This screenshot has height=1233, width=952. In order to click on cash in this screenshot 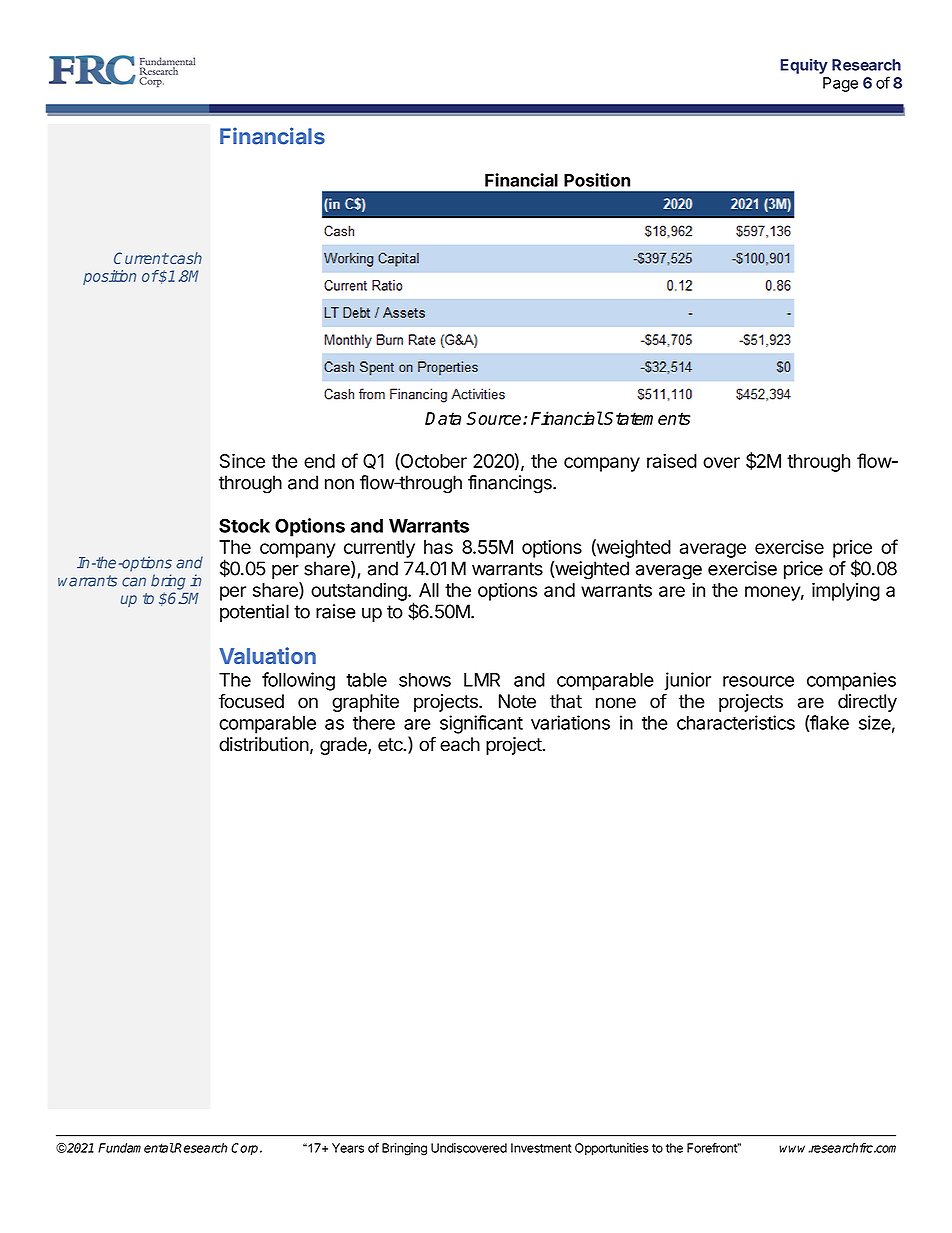, I will do `click(185, 258)`.
